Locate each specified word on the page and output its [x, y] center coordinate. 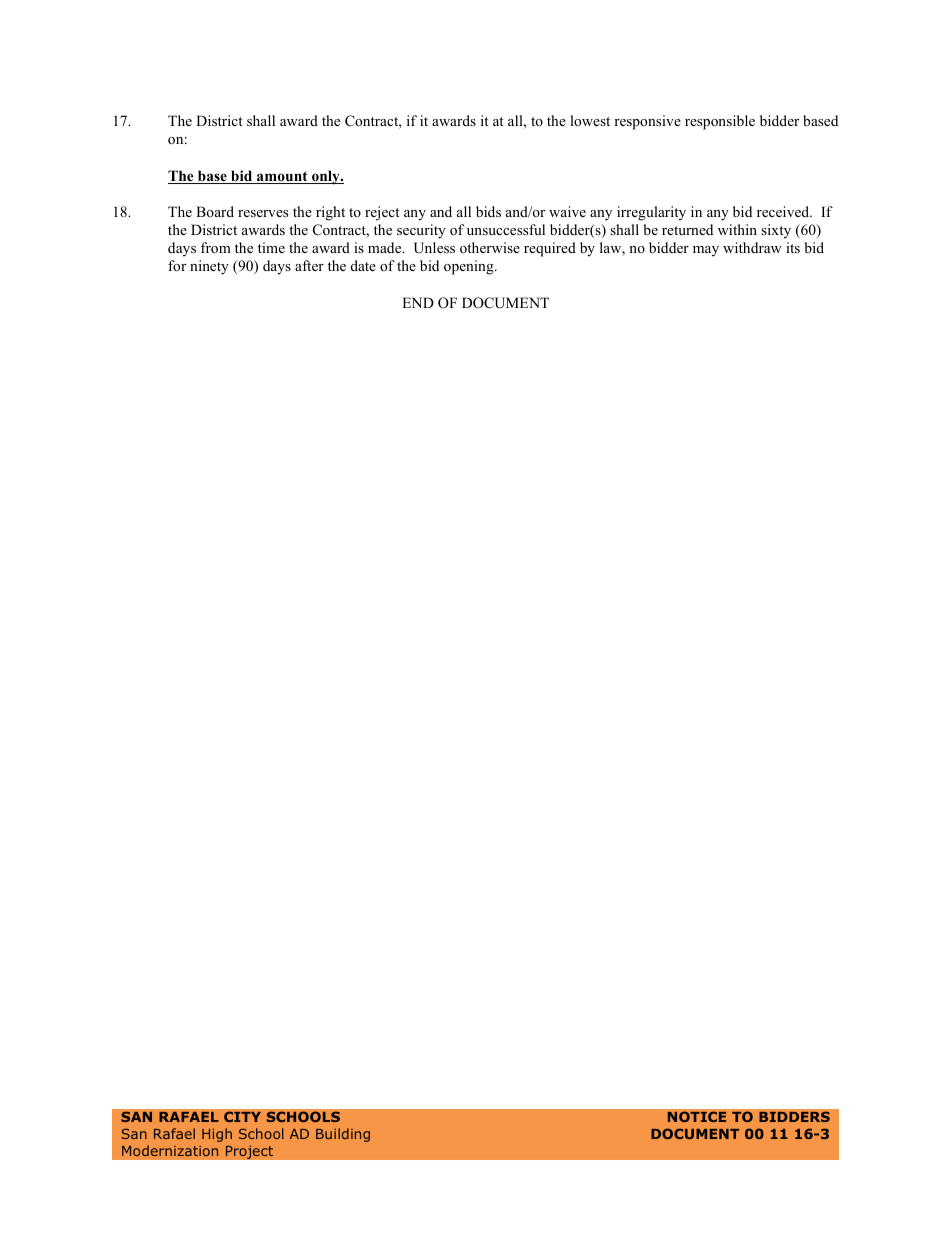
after [309, 265]
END [418, 302]
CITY [242, 1116]
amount [282, 177]
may [706, 251]
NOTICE [697, 1116]
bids [488, 211]
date [363, 265]
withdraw [752, 247]
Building [343, 1135]
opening [470, 267]
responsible [720, 122]
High [217, 1135]
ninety [209, 267]
